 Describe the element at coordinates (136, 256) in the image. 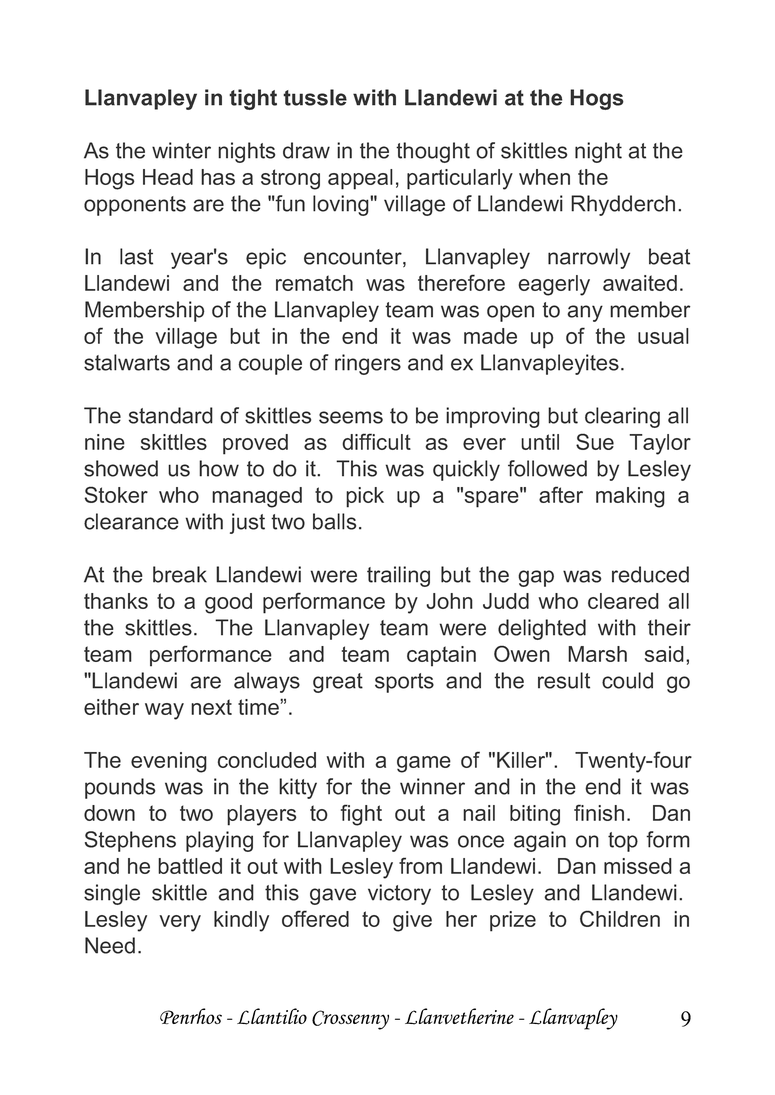

I see `last` at that location.
